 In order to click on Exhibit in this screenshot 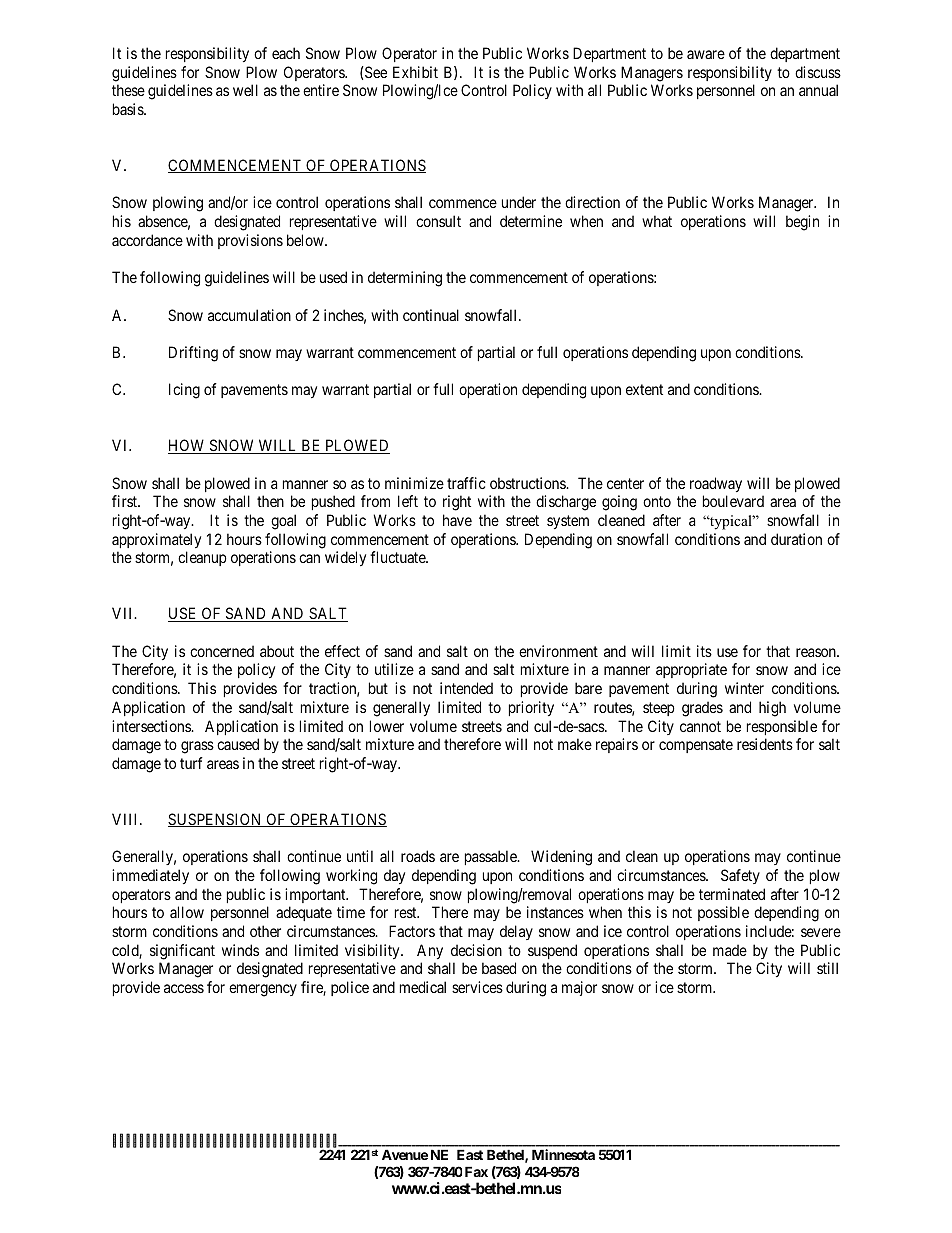, I will do `click(415, 72)`.
